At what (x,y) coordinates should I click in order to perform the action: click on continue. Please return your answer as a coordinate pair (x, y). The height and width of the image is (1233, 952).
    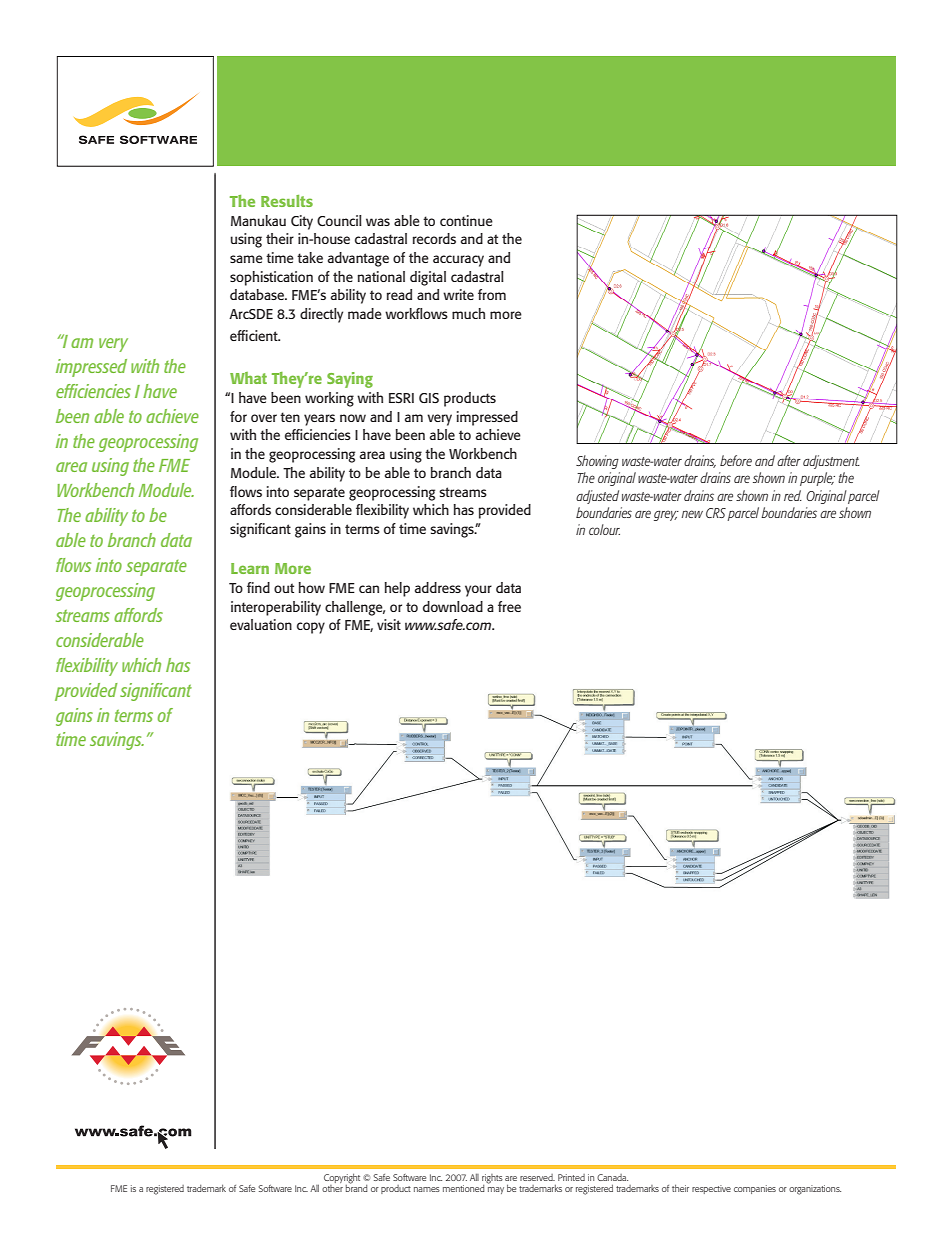
    Looking at the image, I should click on (466, 220).
